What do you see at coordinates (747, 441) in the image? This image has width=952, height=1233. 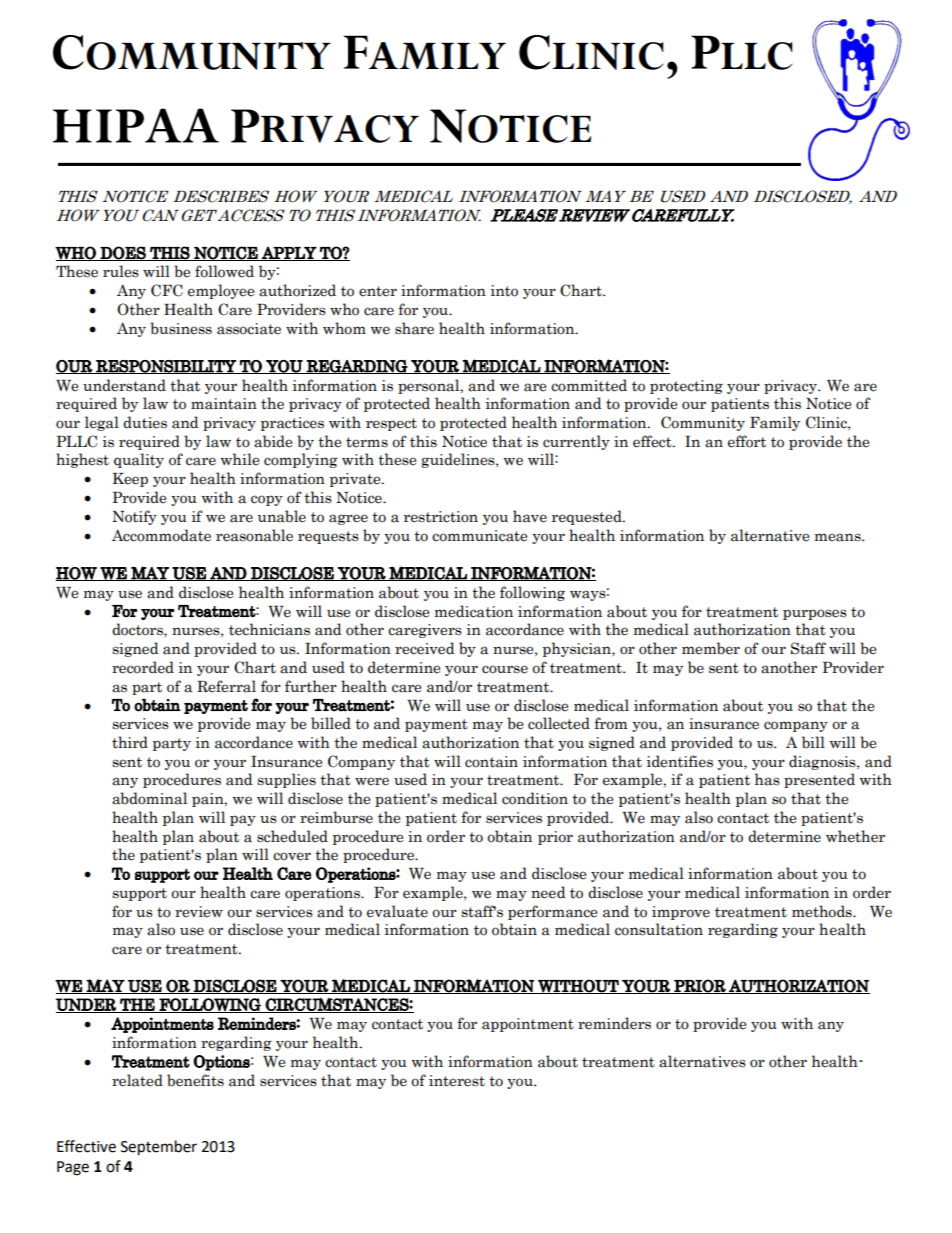 I see `effort` at bounding box center [747, 441].
